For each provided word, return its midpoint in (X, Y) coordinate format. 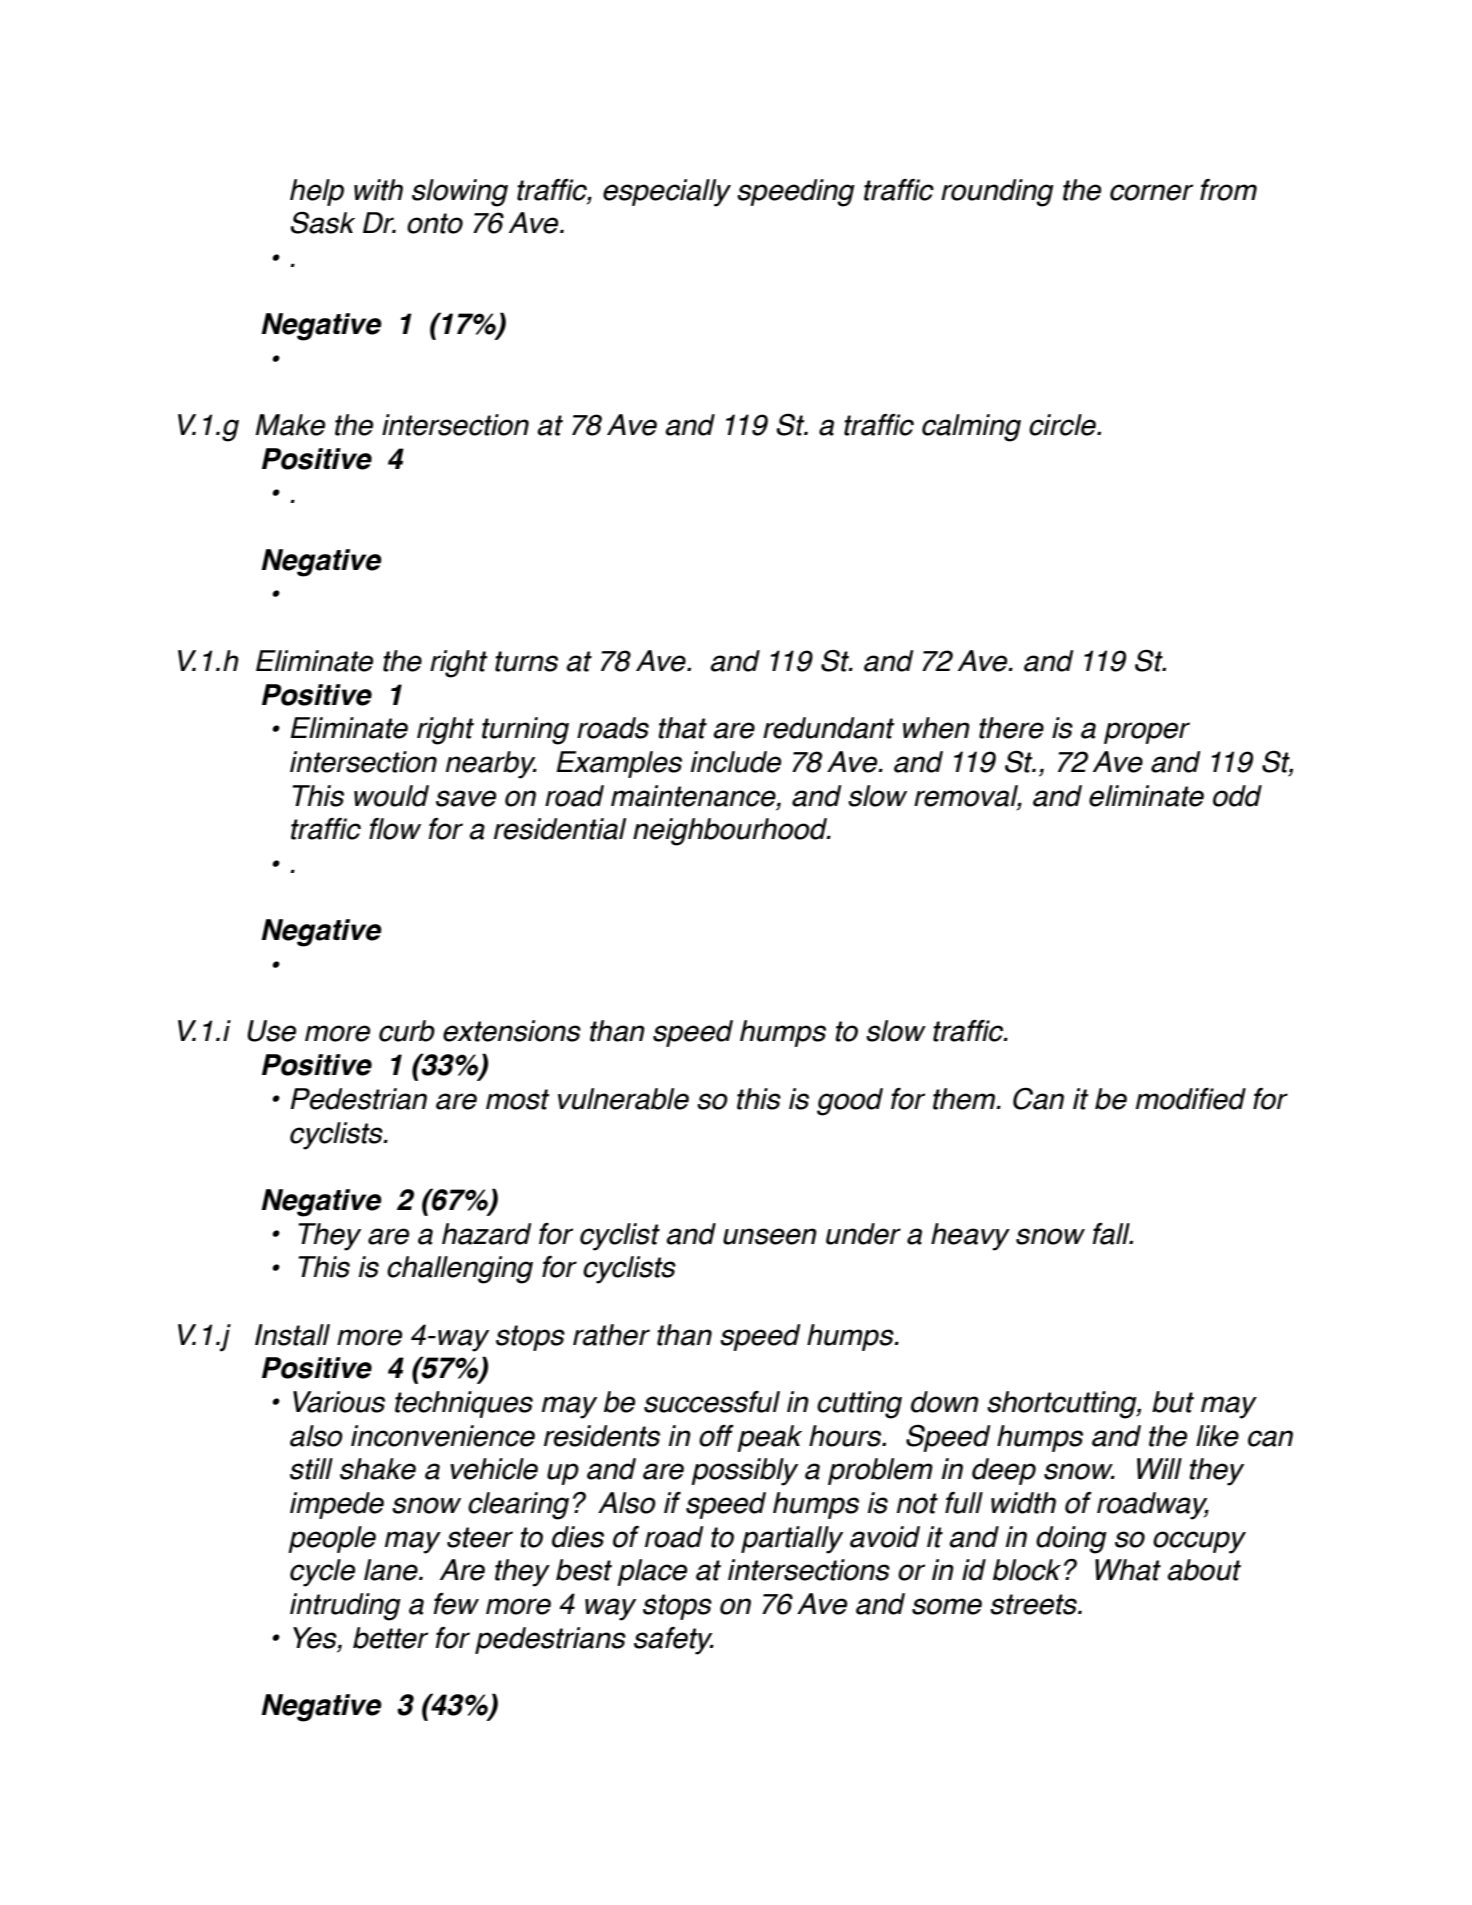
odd (1237, 796)
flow (395, 829)
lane (392, 1570)
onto (435, 223)
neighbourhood (731, 832)
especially (667, 193)
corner (1151, 192)
